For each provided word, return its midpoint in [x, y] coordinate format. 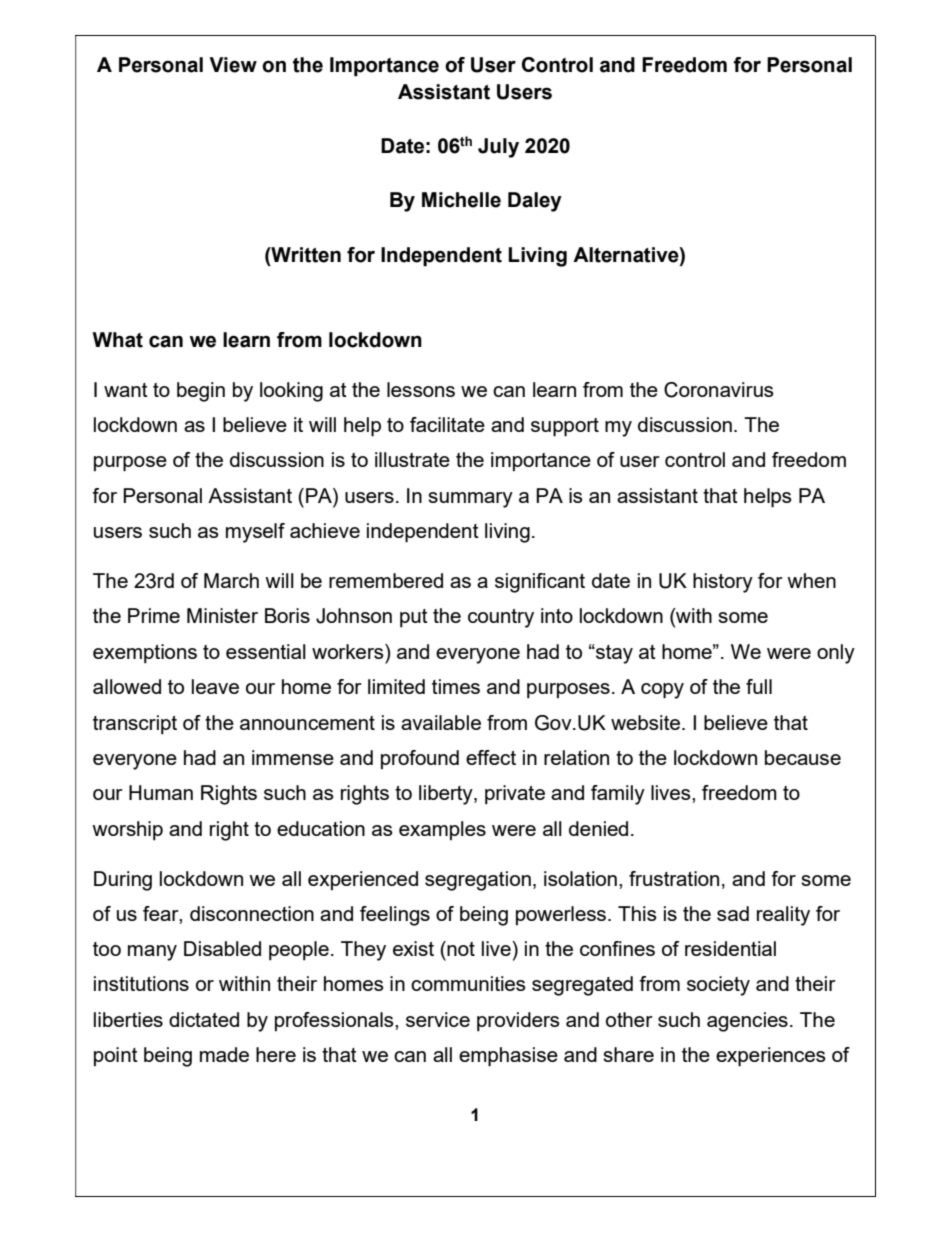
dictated [204, 1019]
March [231, 580]
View [233, 65]
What [117, 340]
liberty [447, 795]
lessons [421, 389]
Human [161, 792]
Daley [535, 202]
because [803, 757]
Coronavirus [719, 390]
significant [540, 583]
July [498, 148]
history [723, 583]
